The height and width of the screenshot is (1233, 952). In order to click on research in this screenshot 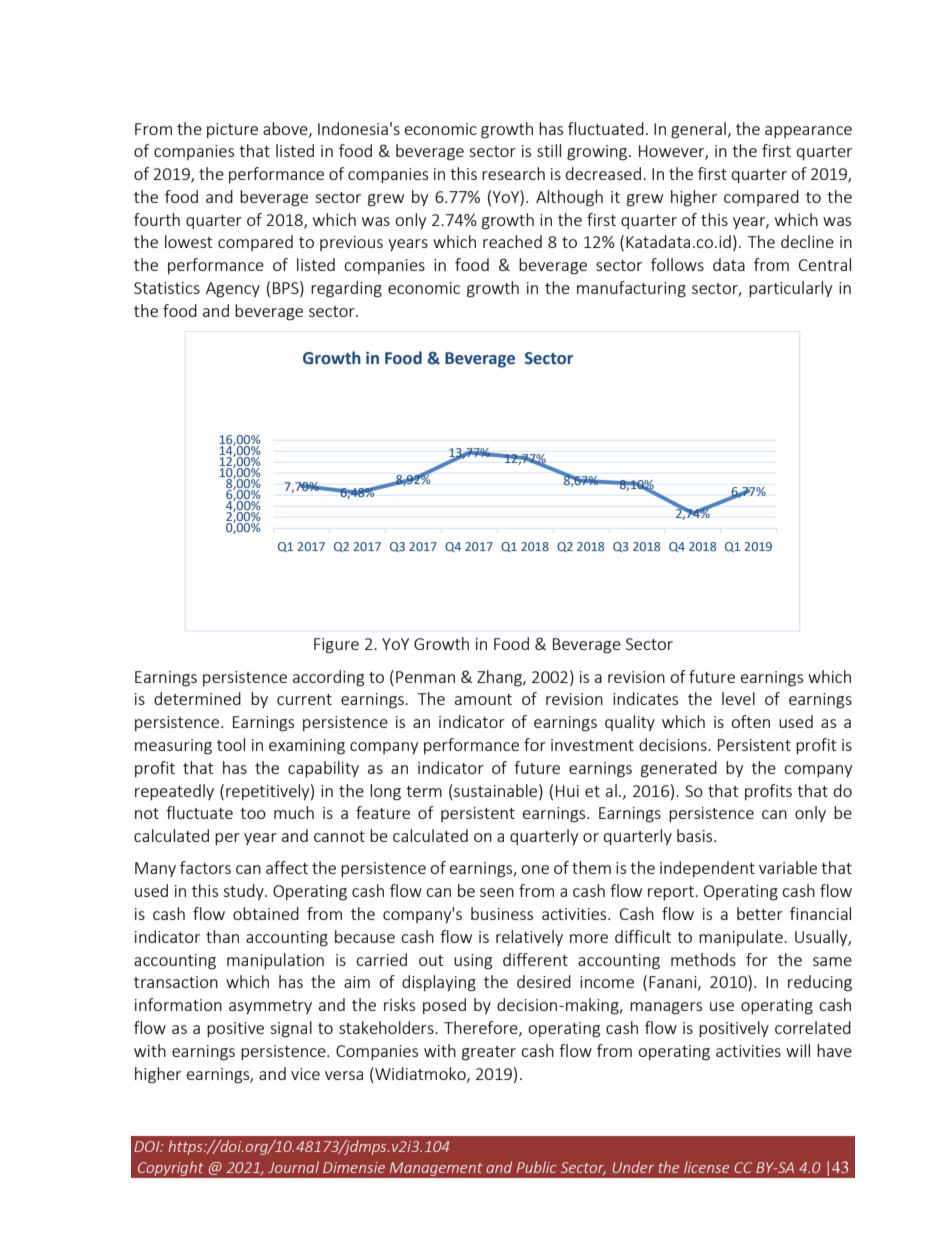, I will do `click(513, 173)`.
